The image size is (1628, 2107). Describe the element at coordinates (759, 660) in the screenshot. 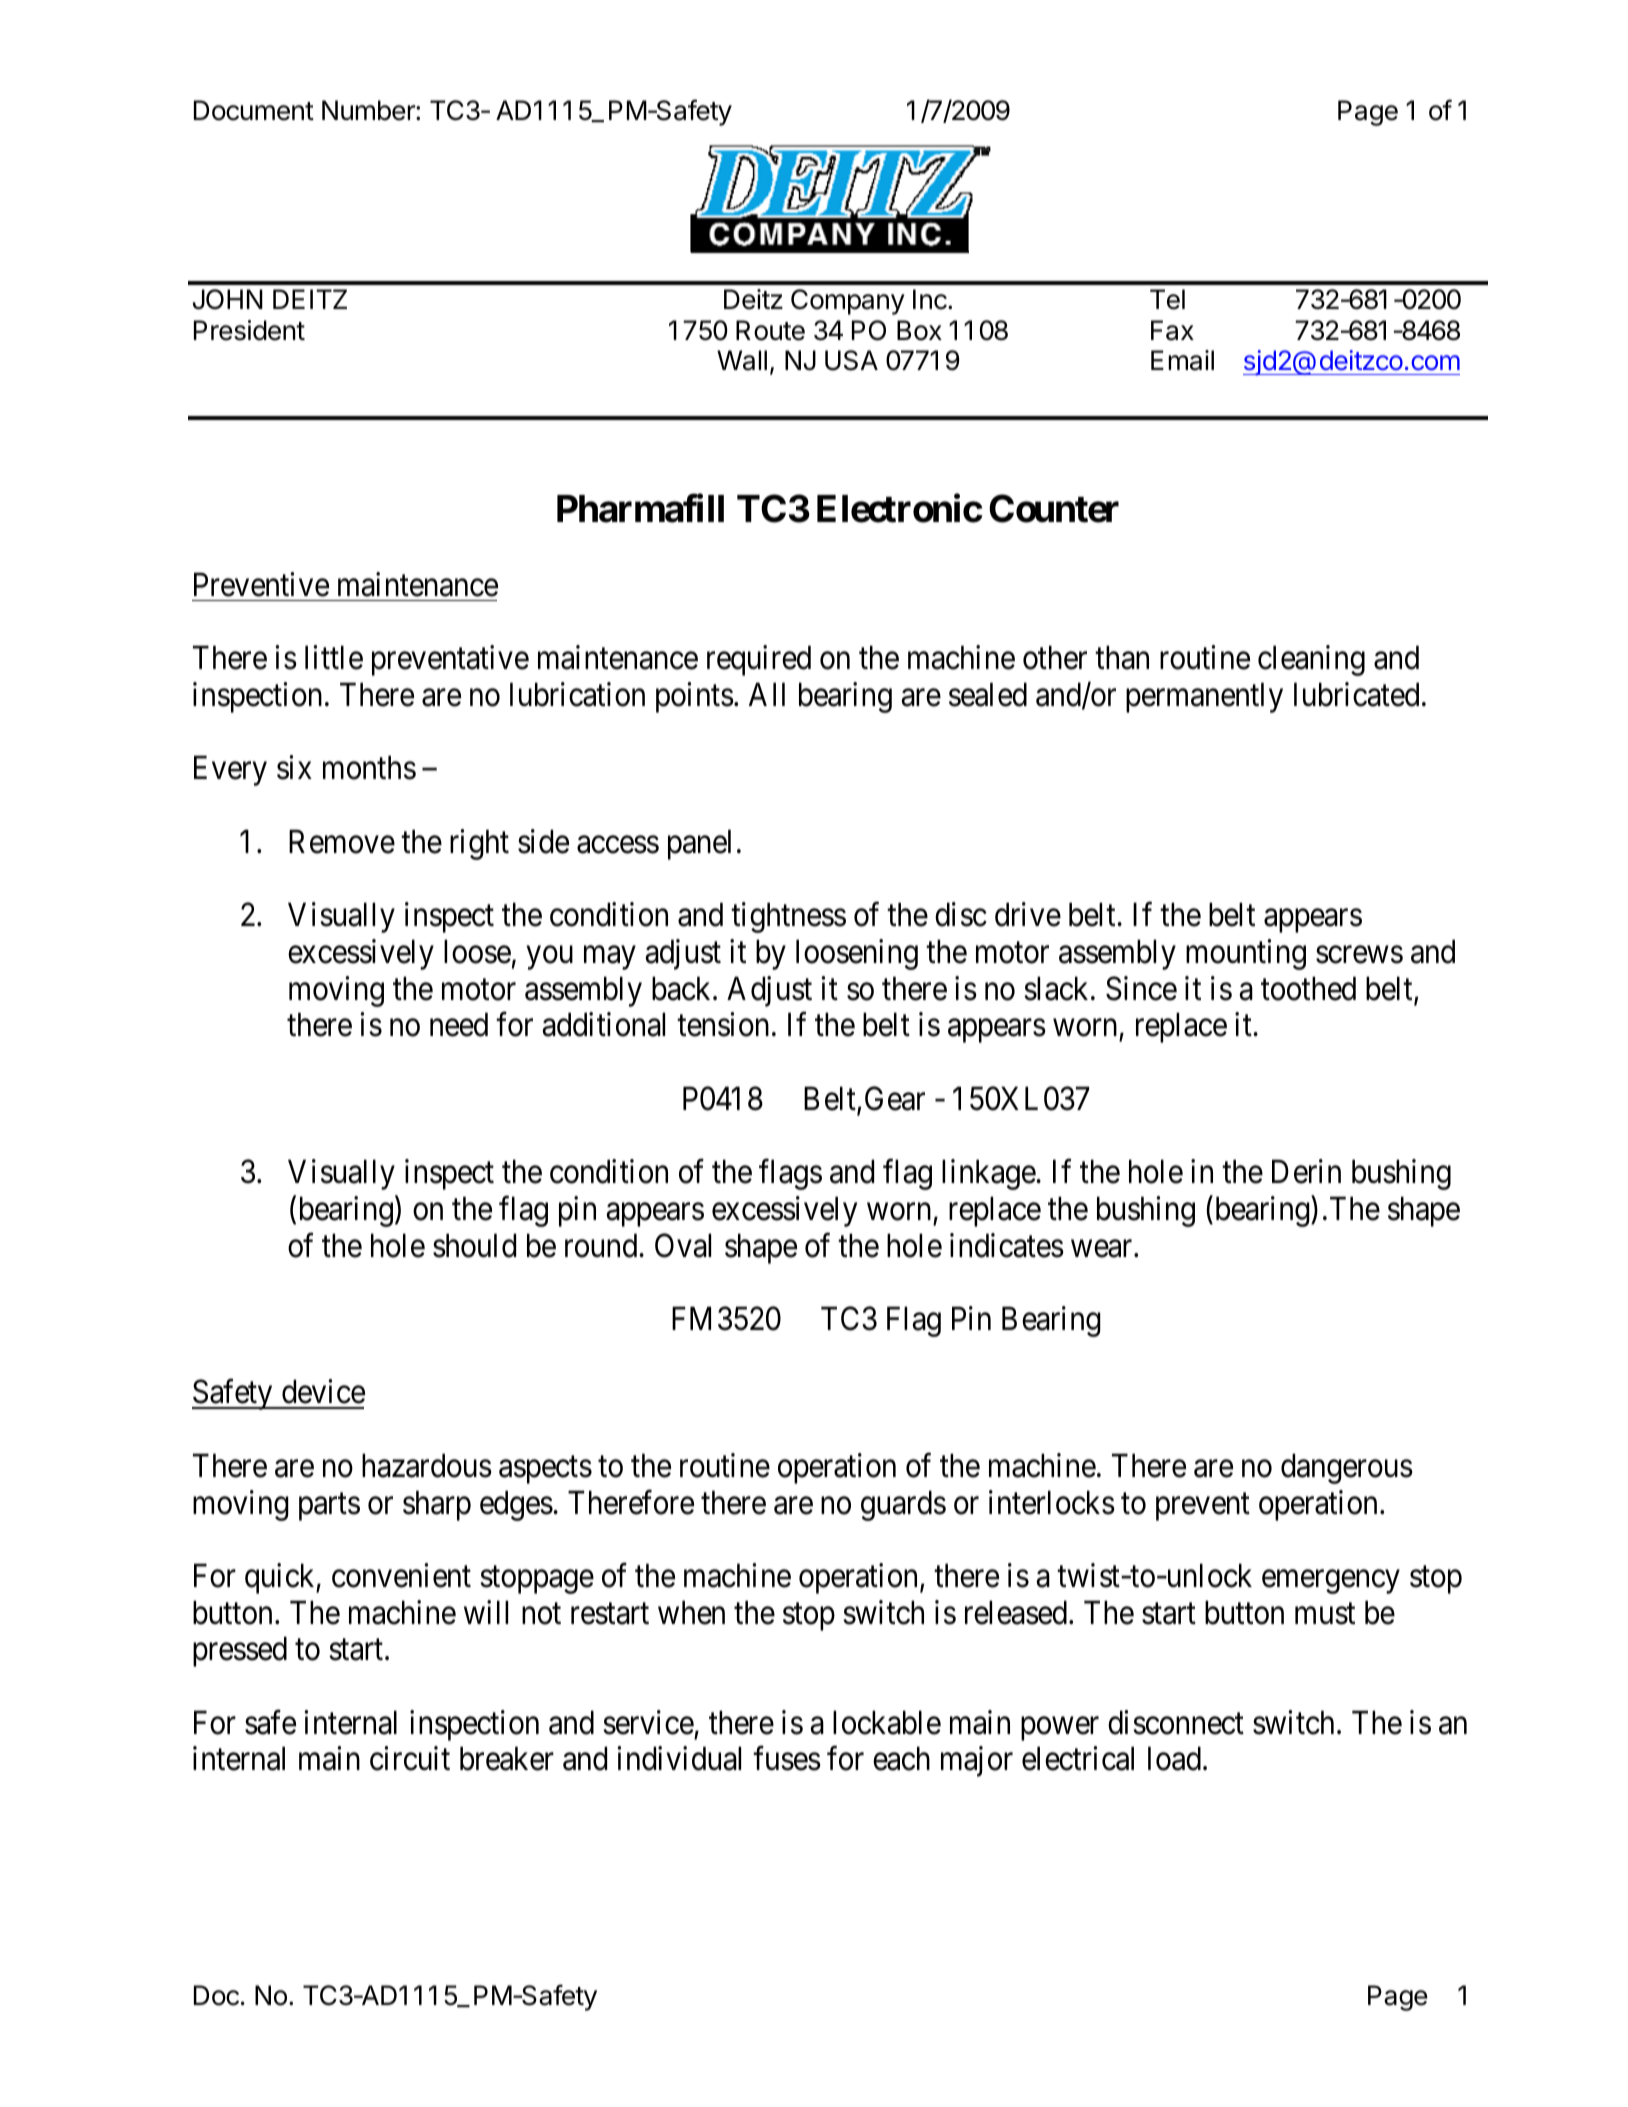

I see `required` at that location.
